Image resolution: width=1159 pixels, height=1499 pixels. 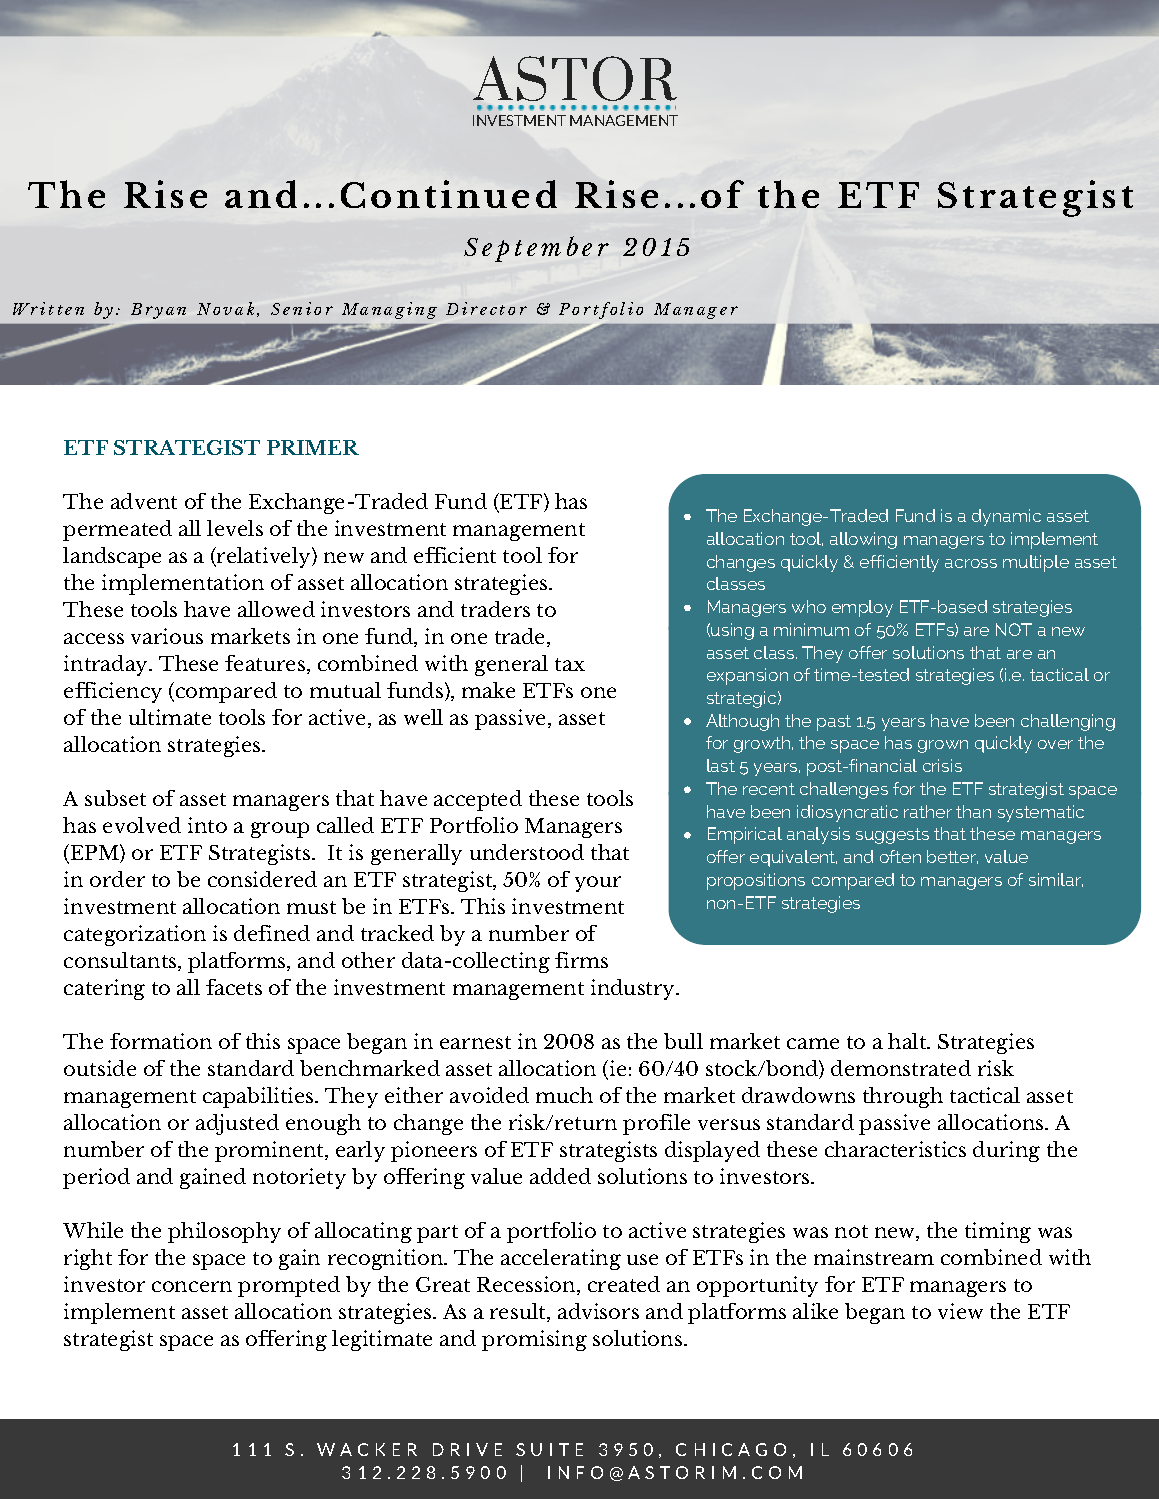 What do you see at coordinates (570, 664) in the page?
I see `tax` at bounding box center [570, 664].
